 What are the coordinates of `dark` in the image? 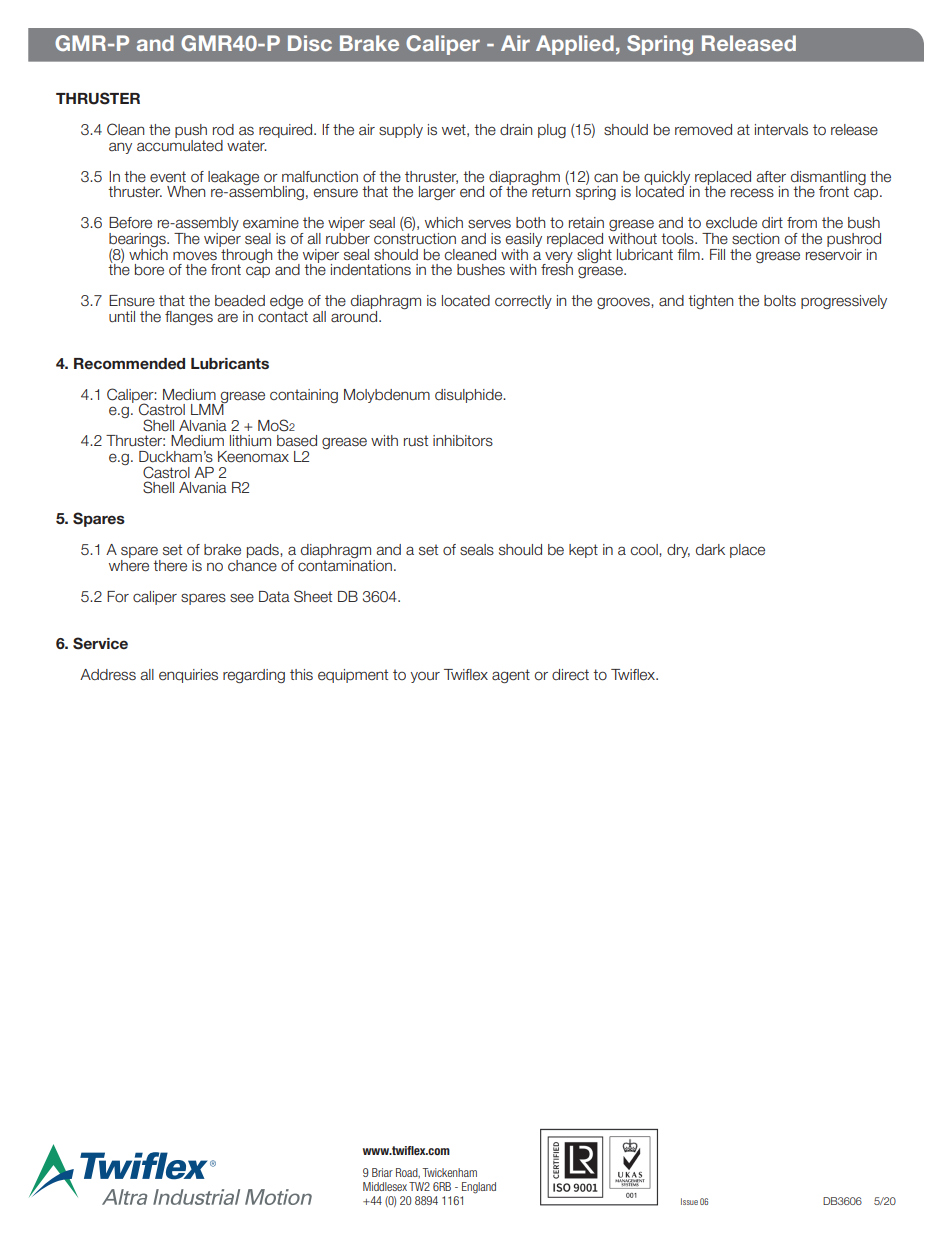 It's located at (710, 550).
